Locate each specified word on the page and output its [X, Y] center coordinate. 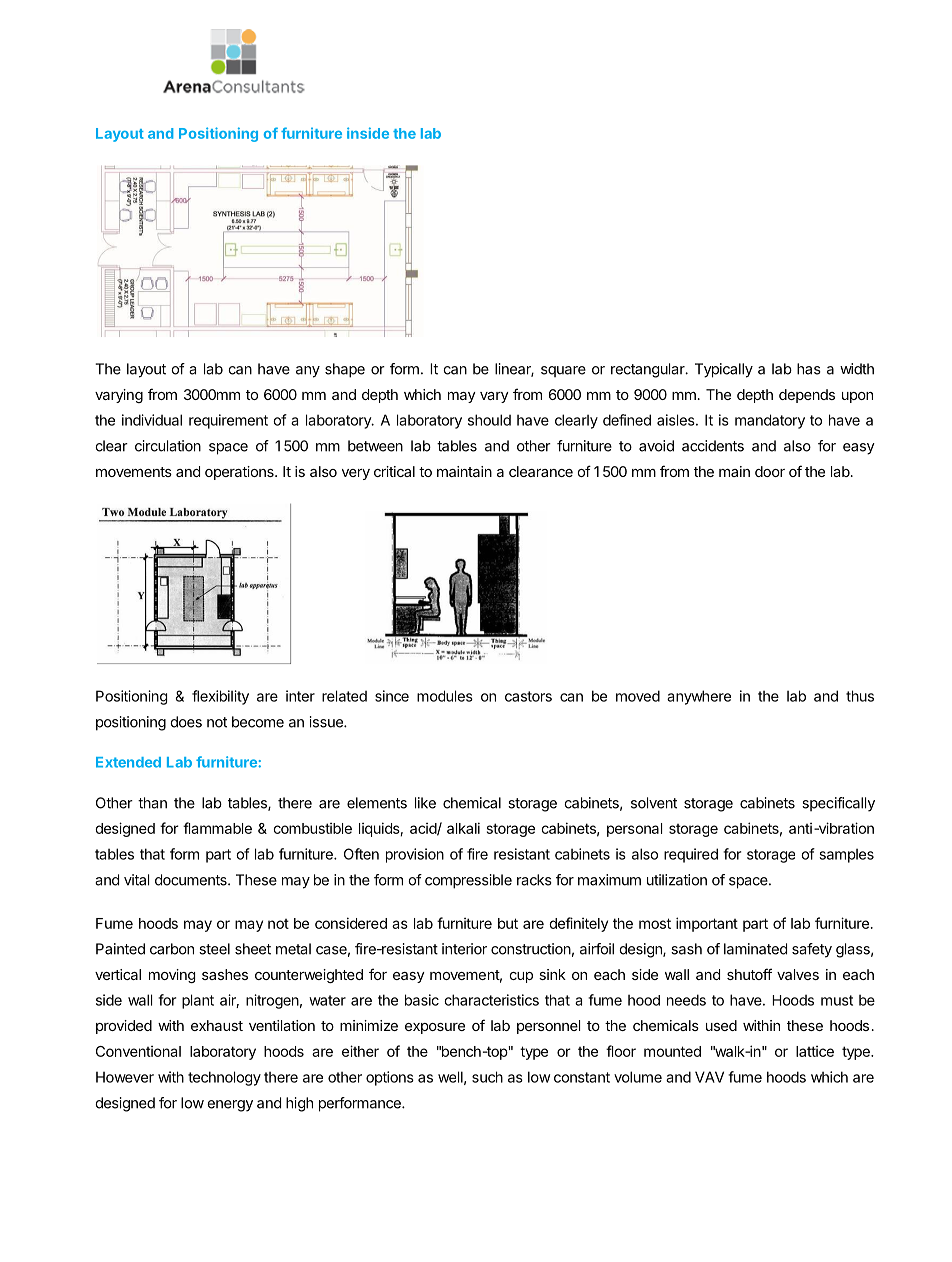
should [489, 420]
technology [224, 1078]
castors [528, 696]
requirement [228, 421]
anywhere [699, 697]
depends [807, 396]
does [186, 722]
